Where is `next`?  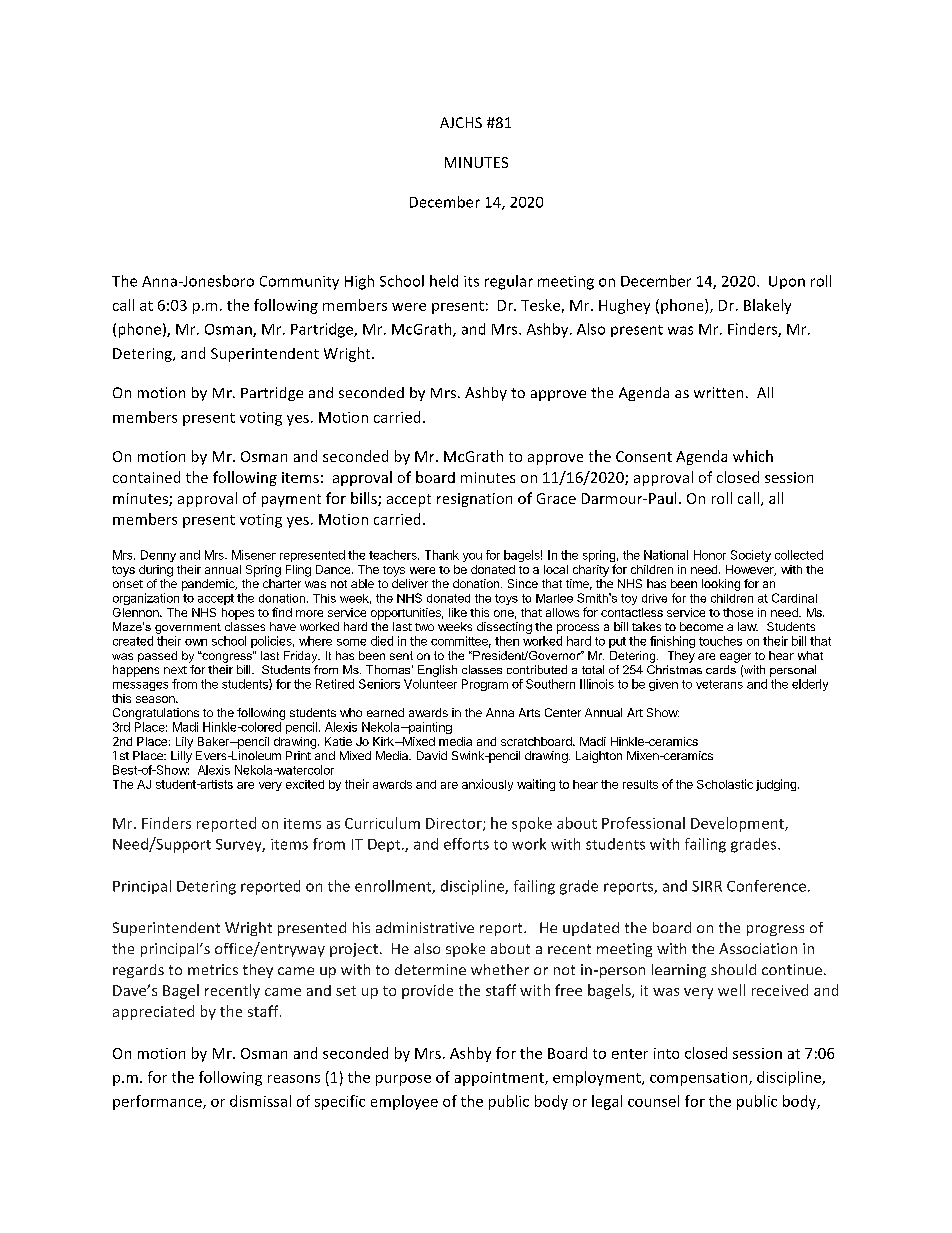 next is located at coordinates (175, 670).
